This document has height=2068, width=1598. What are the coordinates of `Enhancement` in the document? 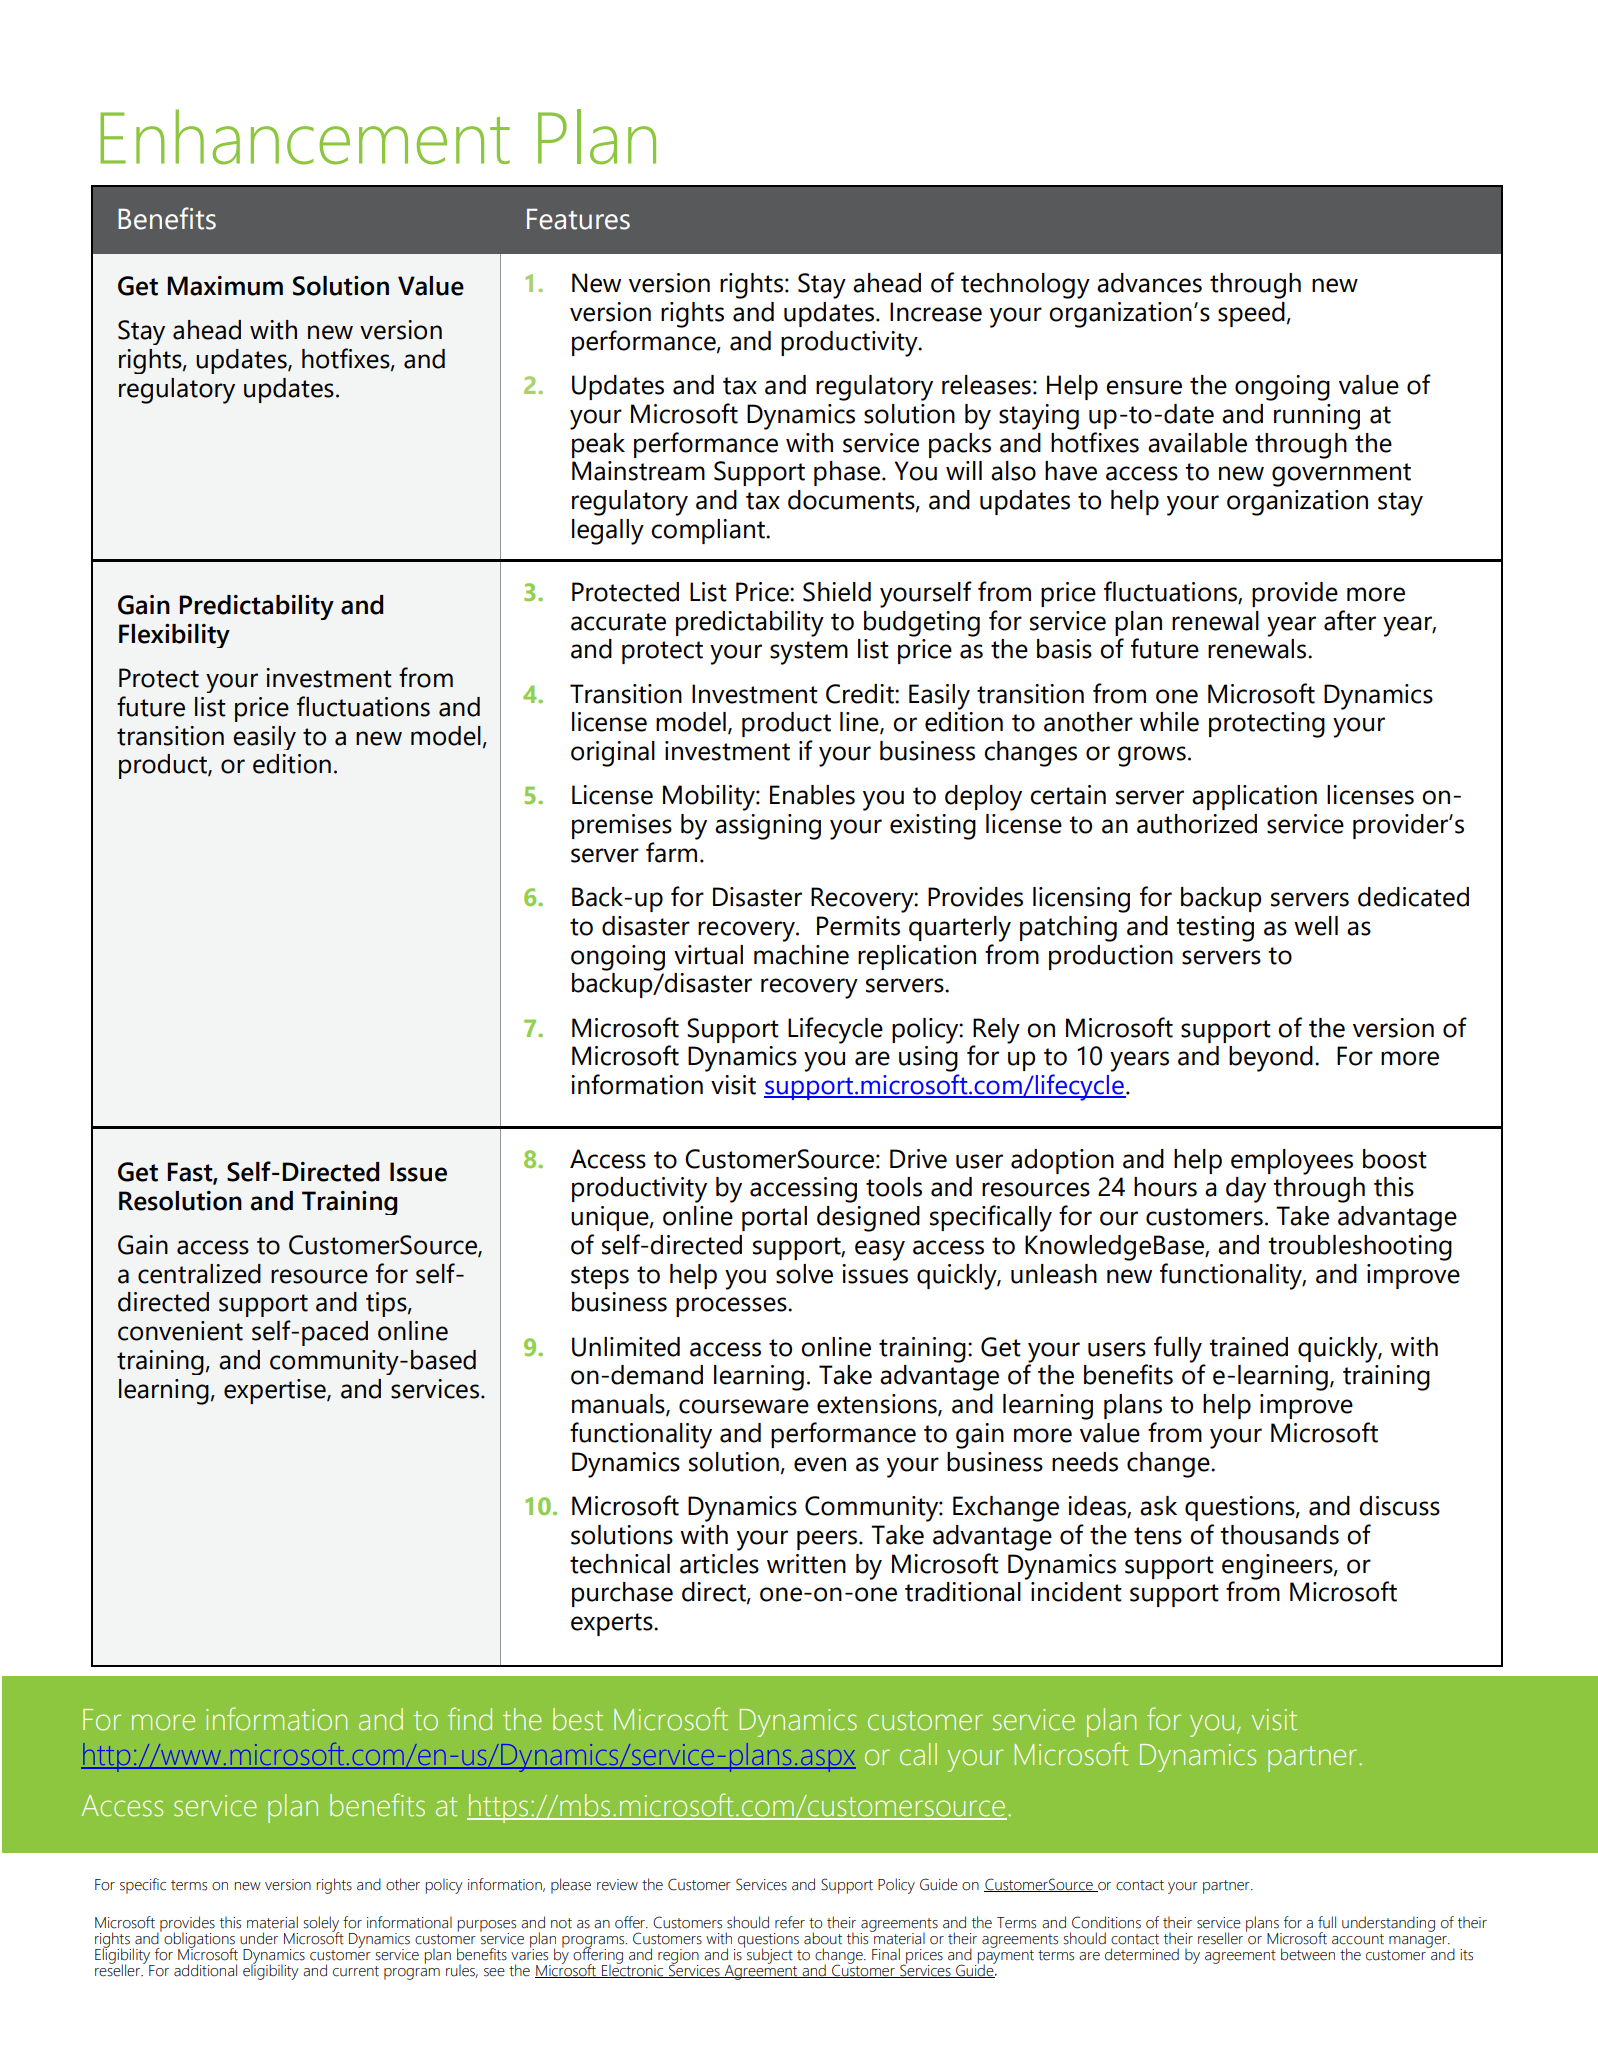 It's located at (305, 137).
